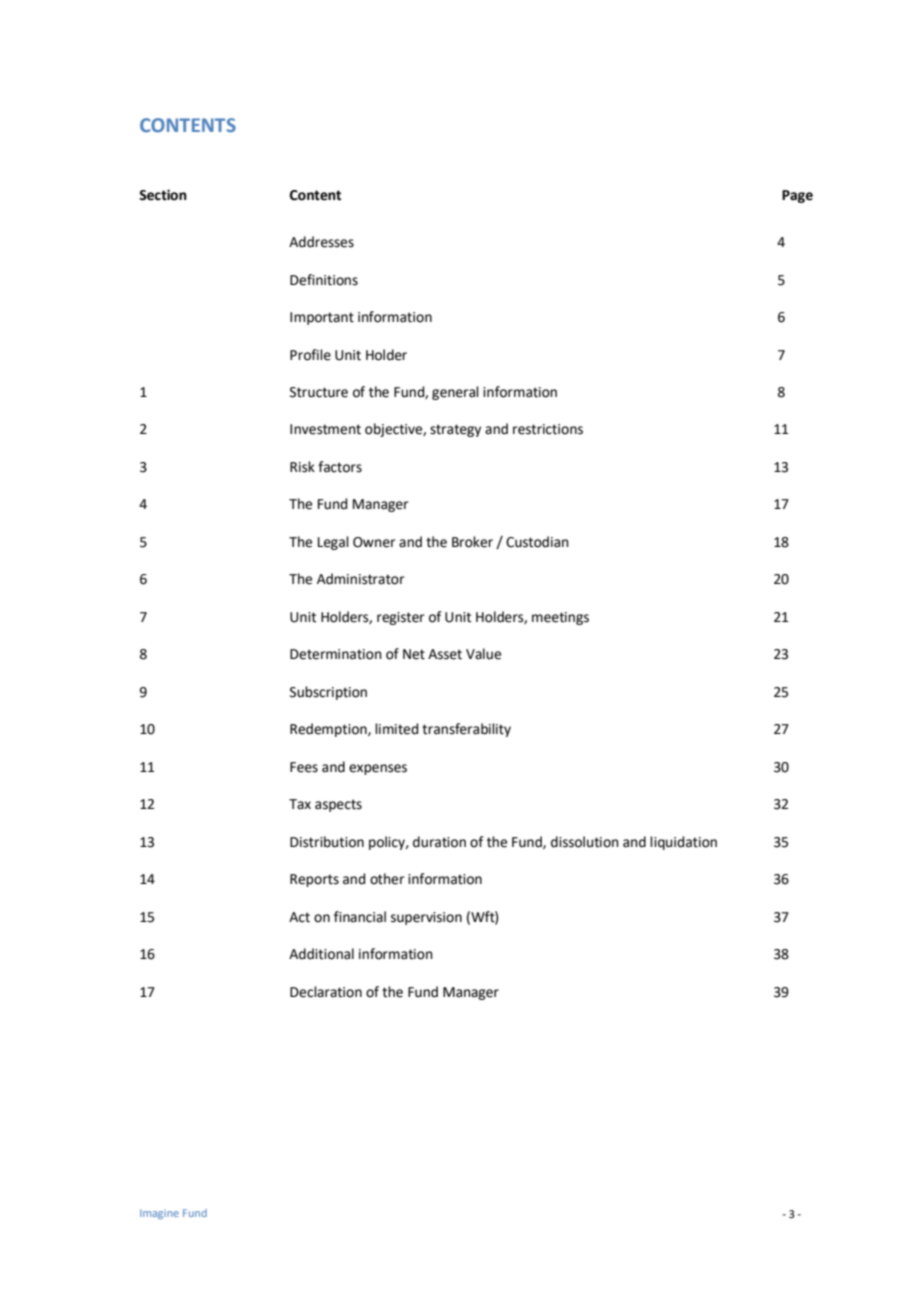  I want to click on Section, so click(163, 195).
